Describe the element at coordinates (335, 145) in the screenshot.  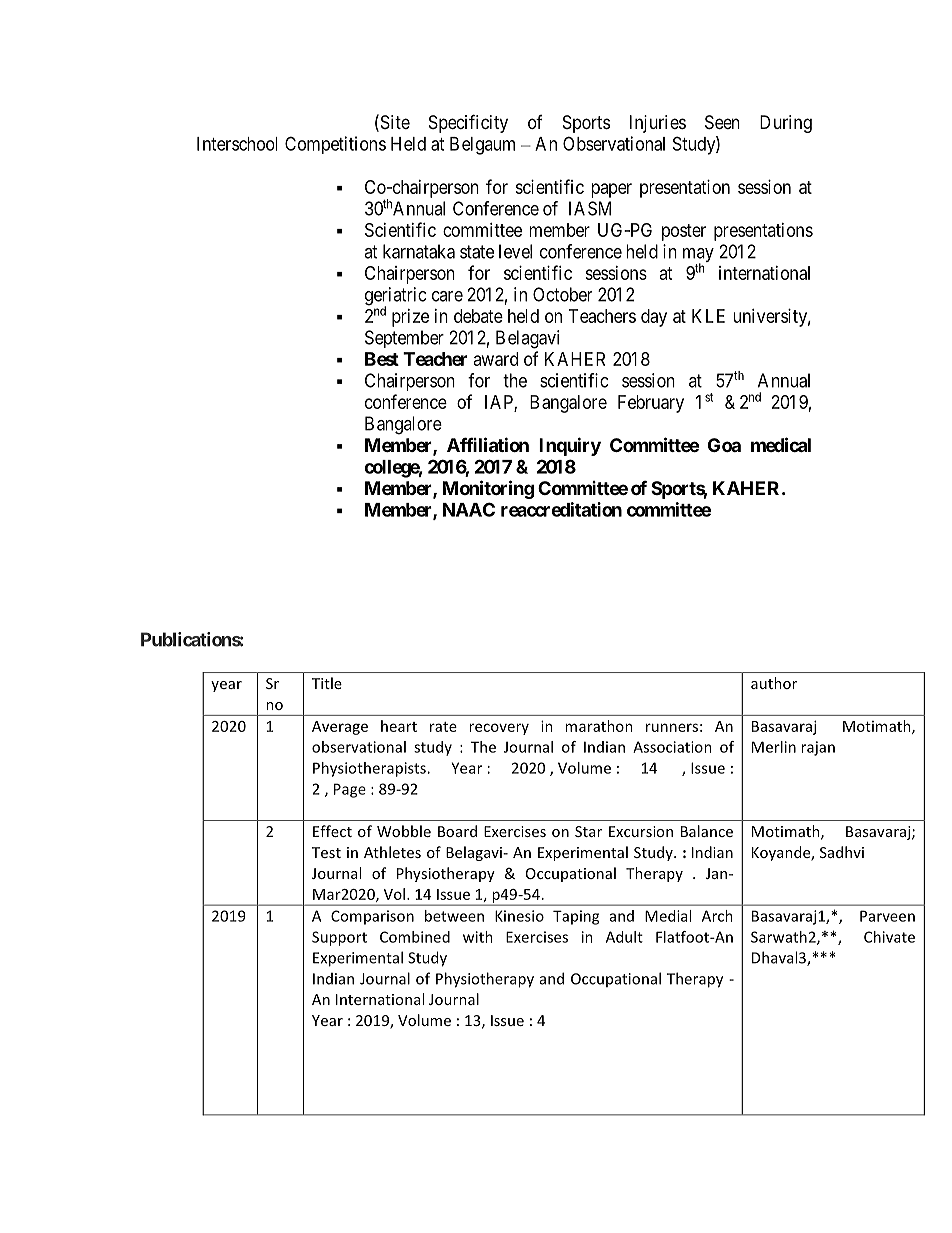
I see `Competitions` at that location.
